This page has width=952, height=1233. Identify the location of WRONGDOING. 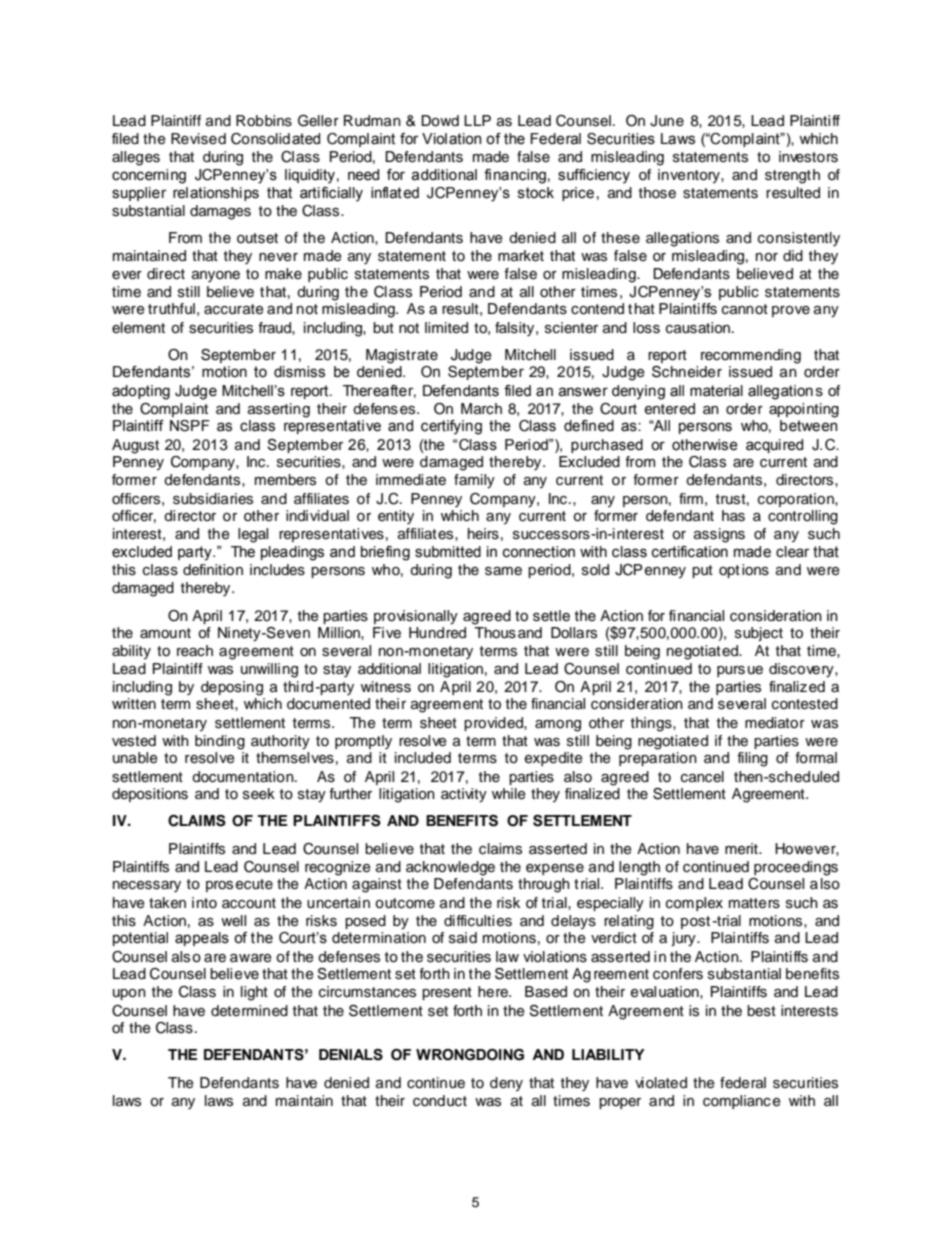
(470, 1055).
